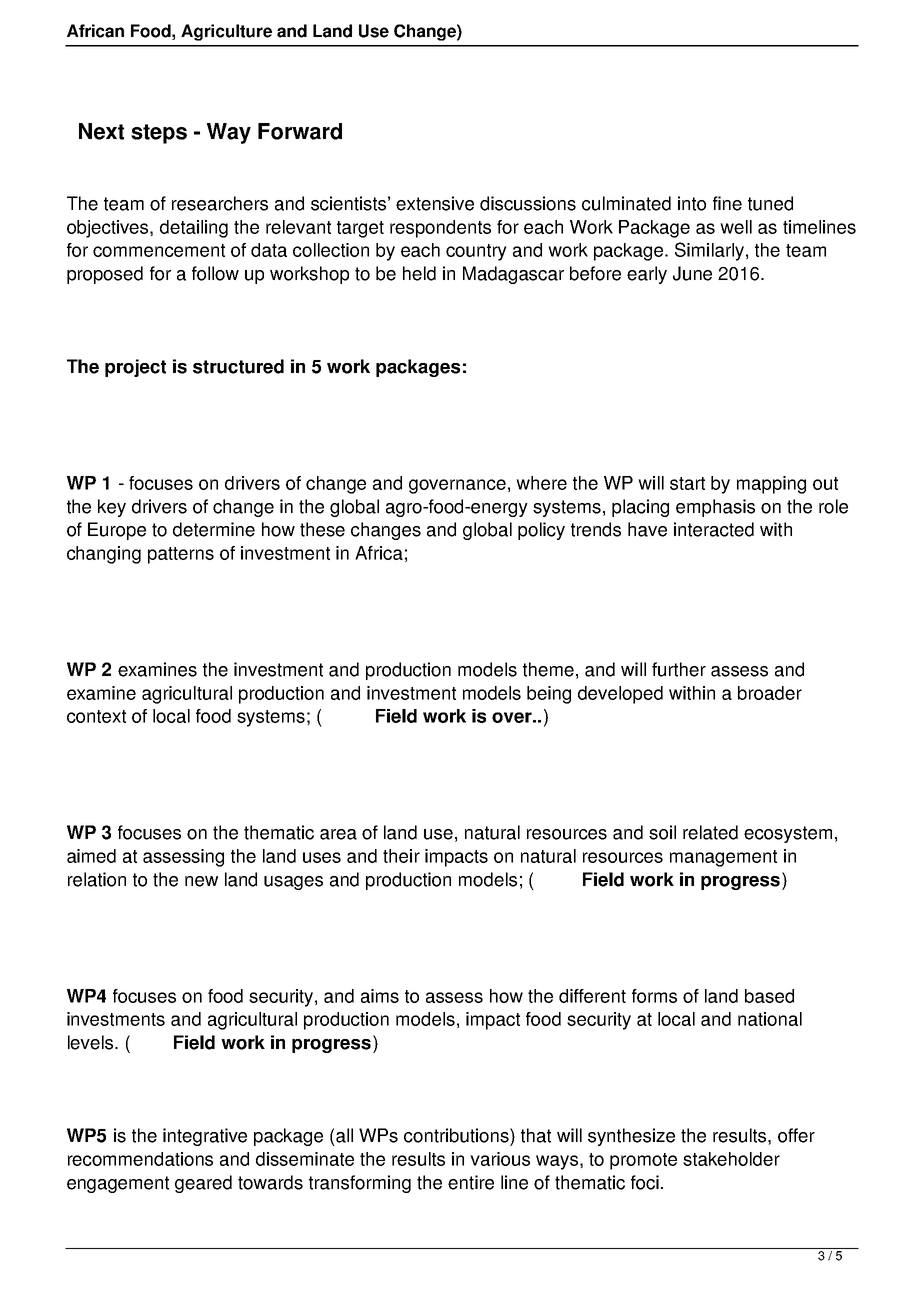  I want to click on Agriculture, so click(226, 32).
